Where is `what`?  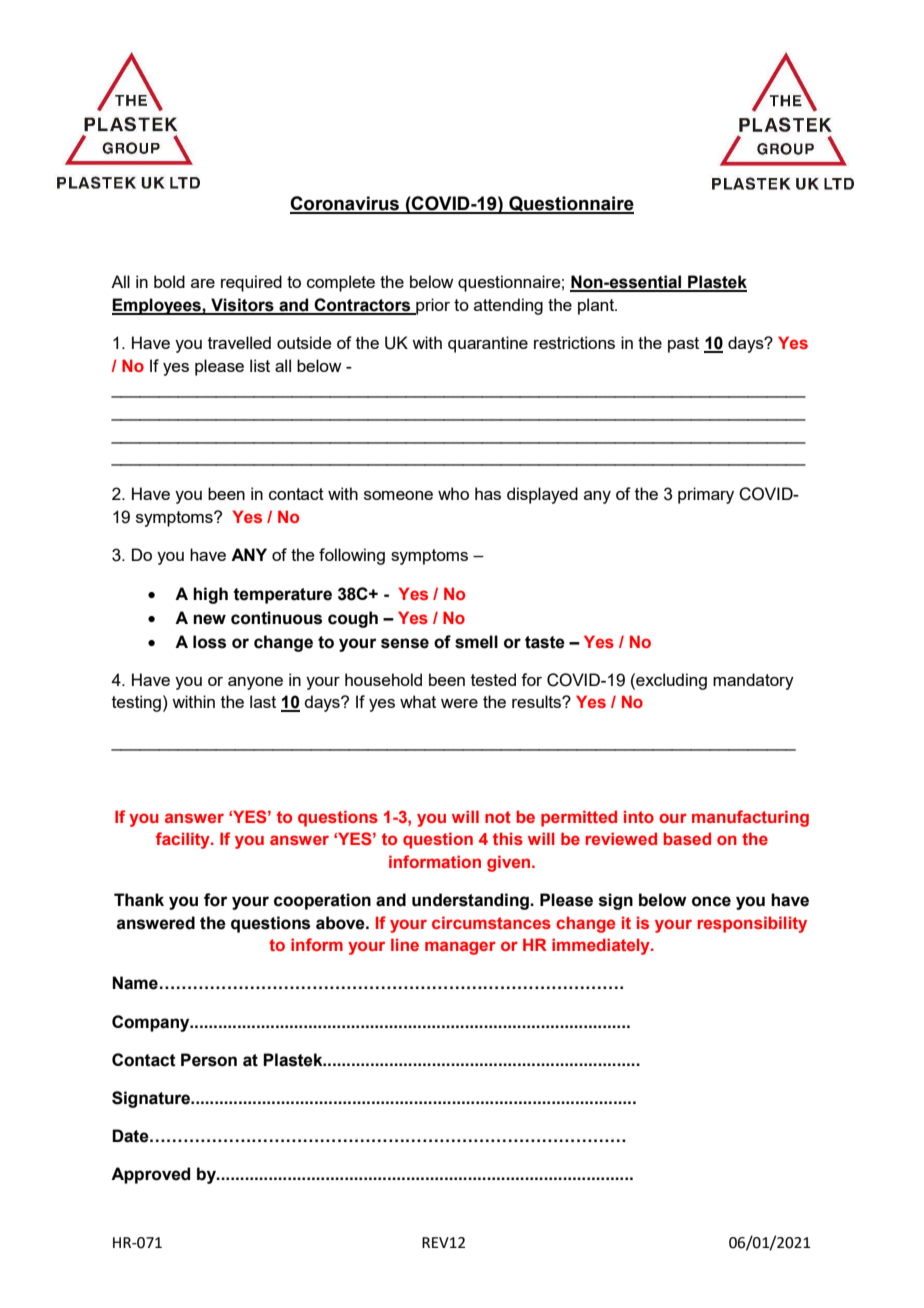
what is located at coordinates (418, 701).
